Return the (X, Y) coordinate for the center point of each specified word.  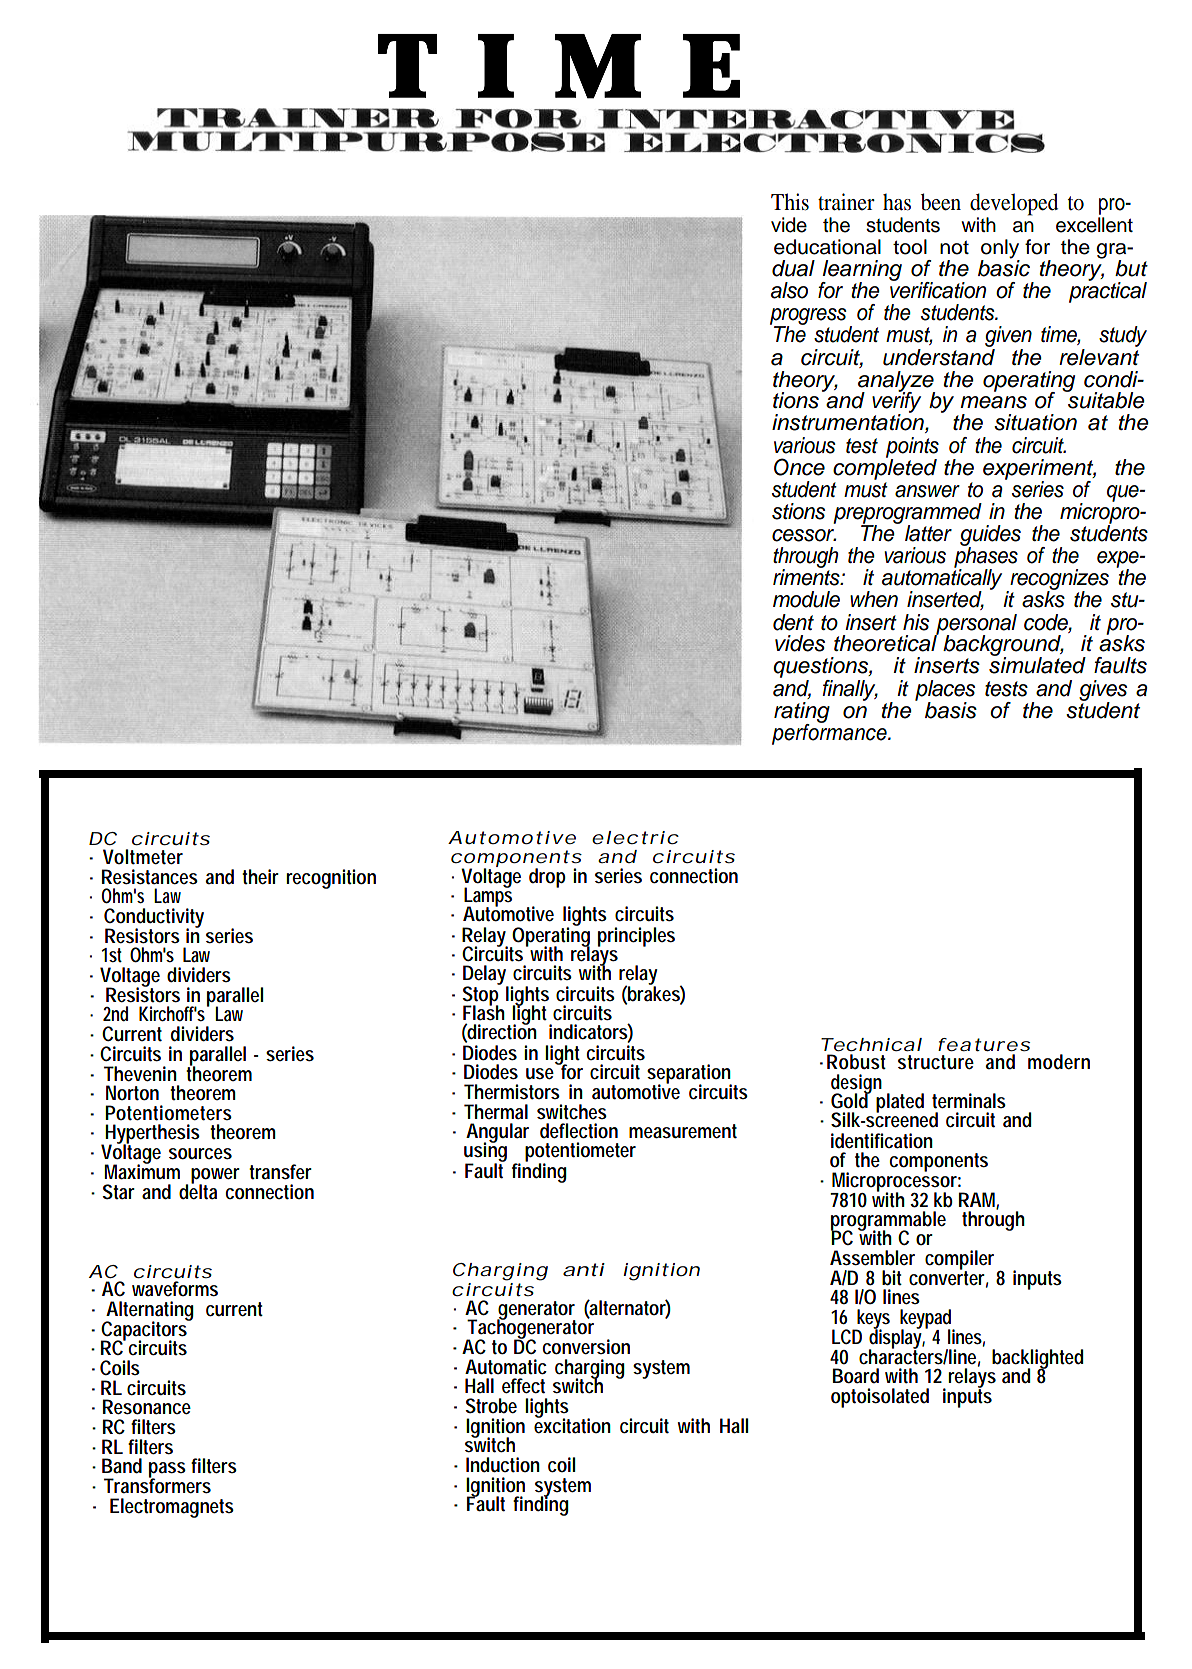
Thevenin (140, 1074)
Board (856, 1376)
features (984, 1044)
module (806, 599)
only (1000, 250)
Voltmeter (143, 857)
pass (167, 1471)
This (790, 202)
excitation (572, 1425)
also (789, 290)
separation (691, 1075)
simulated (1037, 664)
